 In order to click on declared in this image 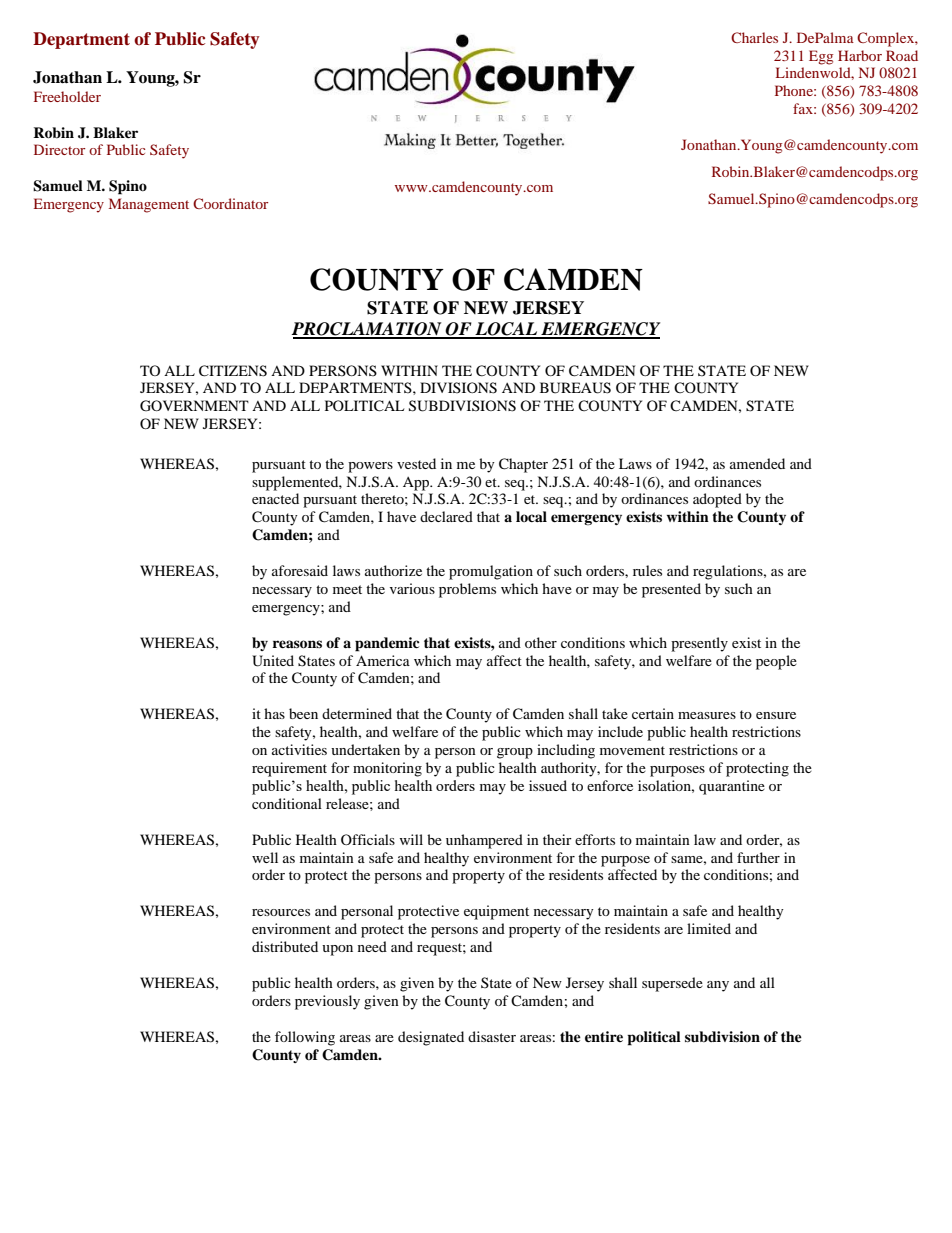, I will do `click(446, 516)`.
